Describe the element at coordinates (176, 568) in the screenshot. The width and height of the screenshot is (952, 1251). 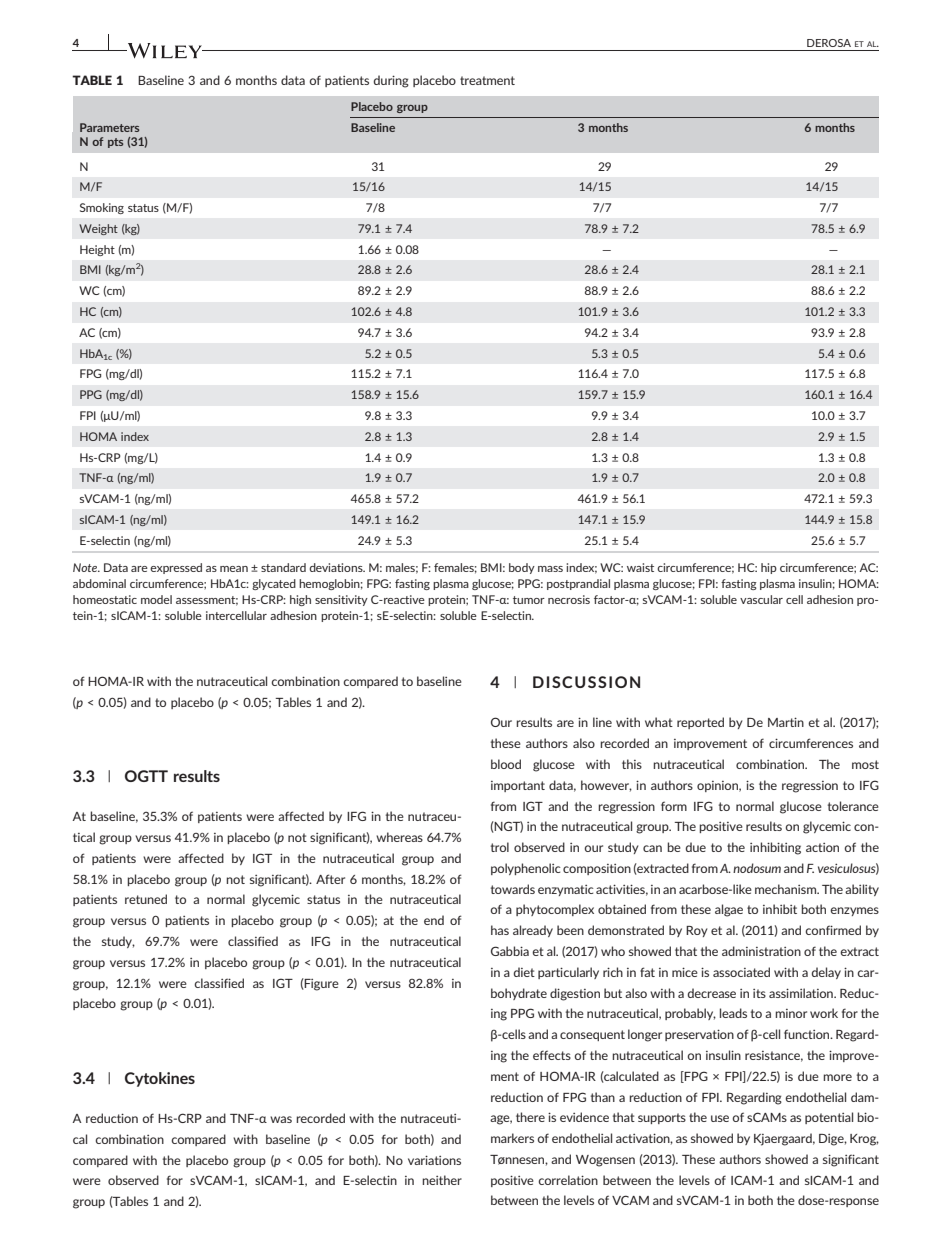
I see `expressed` at that location.
